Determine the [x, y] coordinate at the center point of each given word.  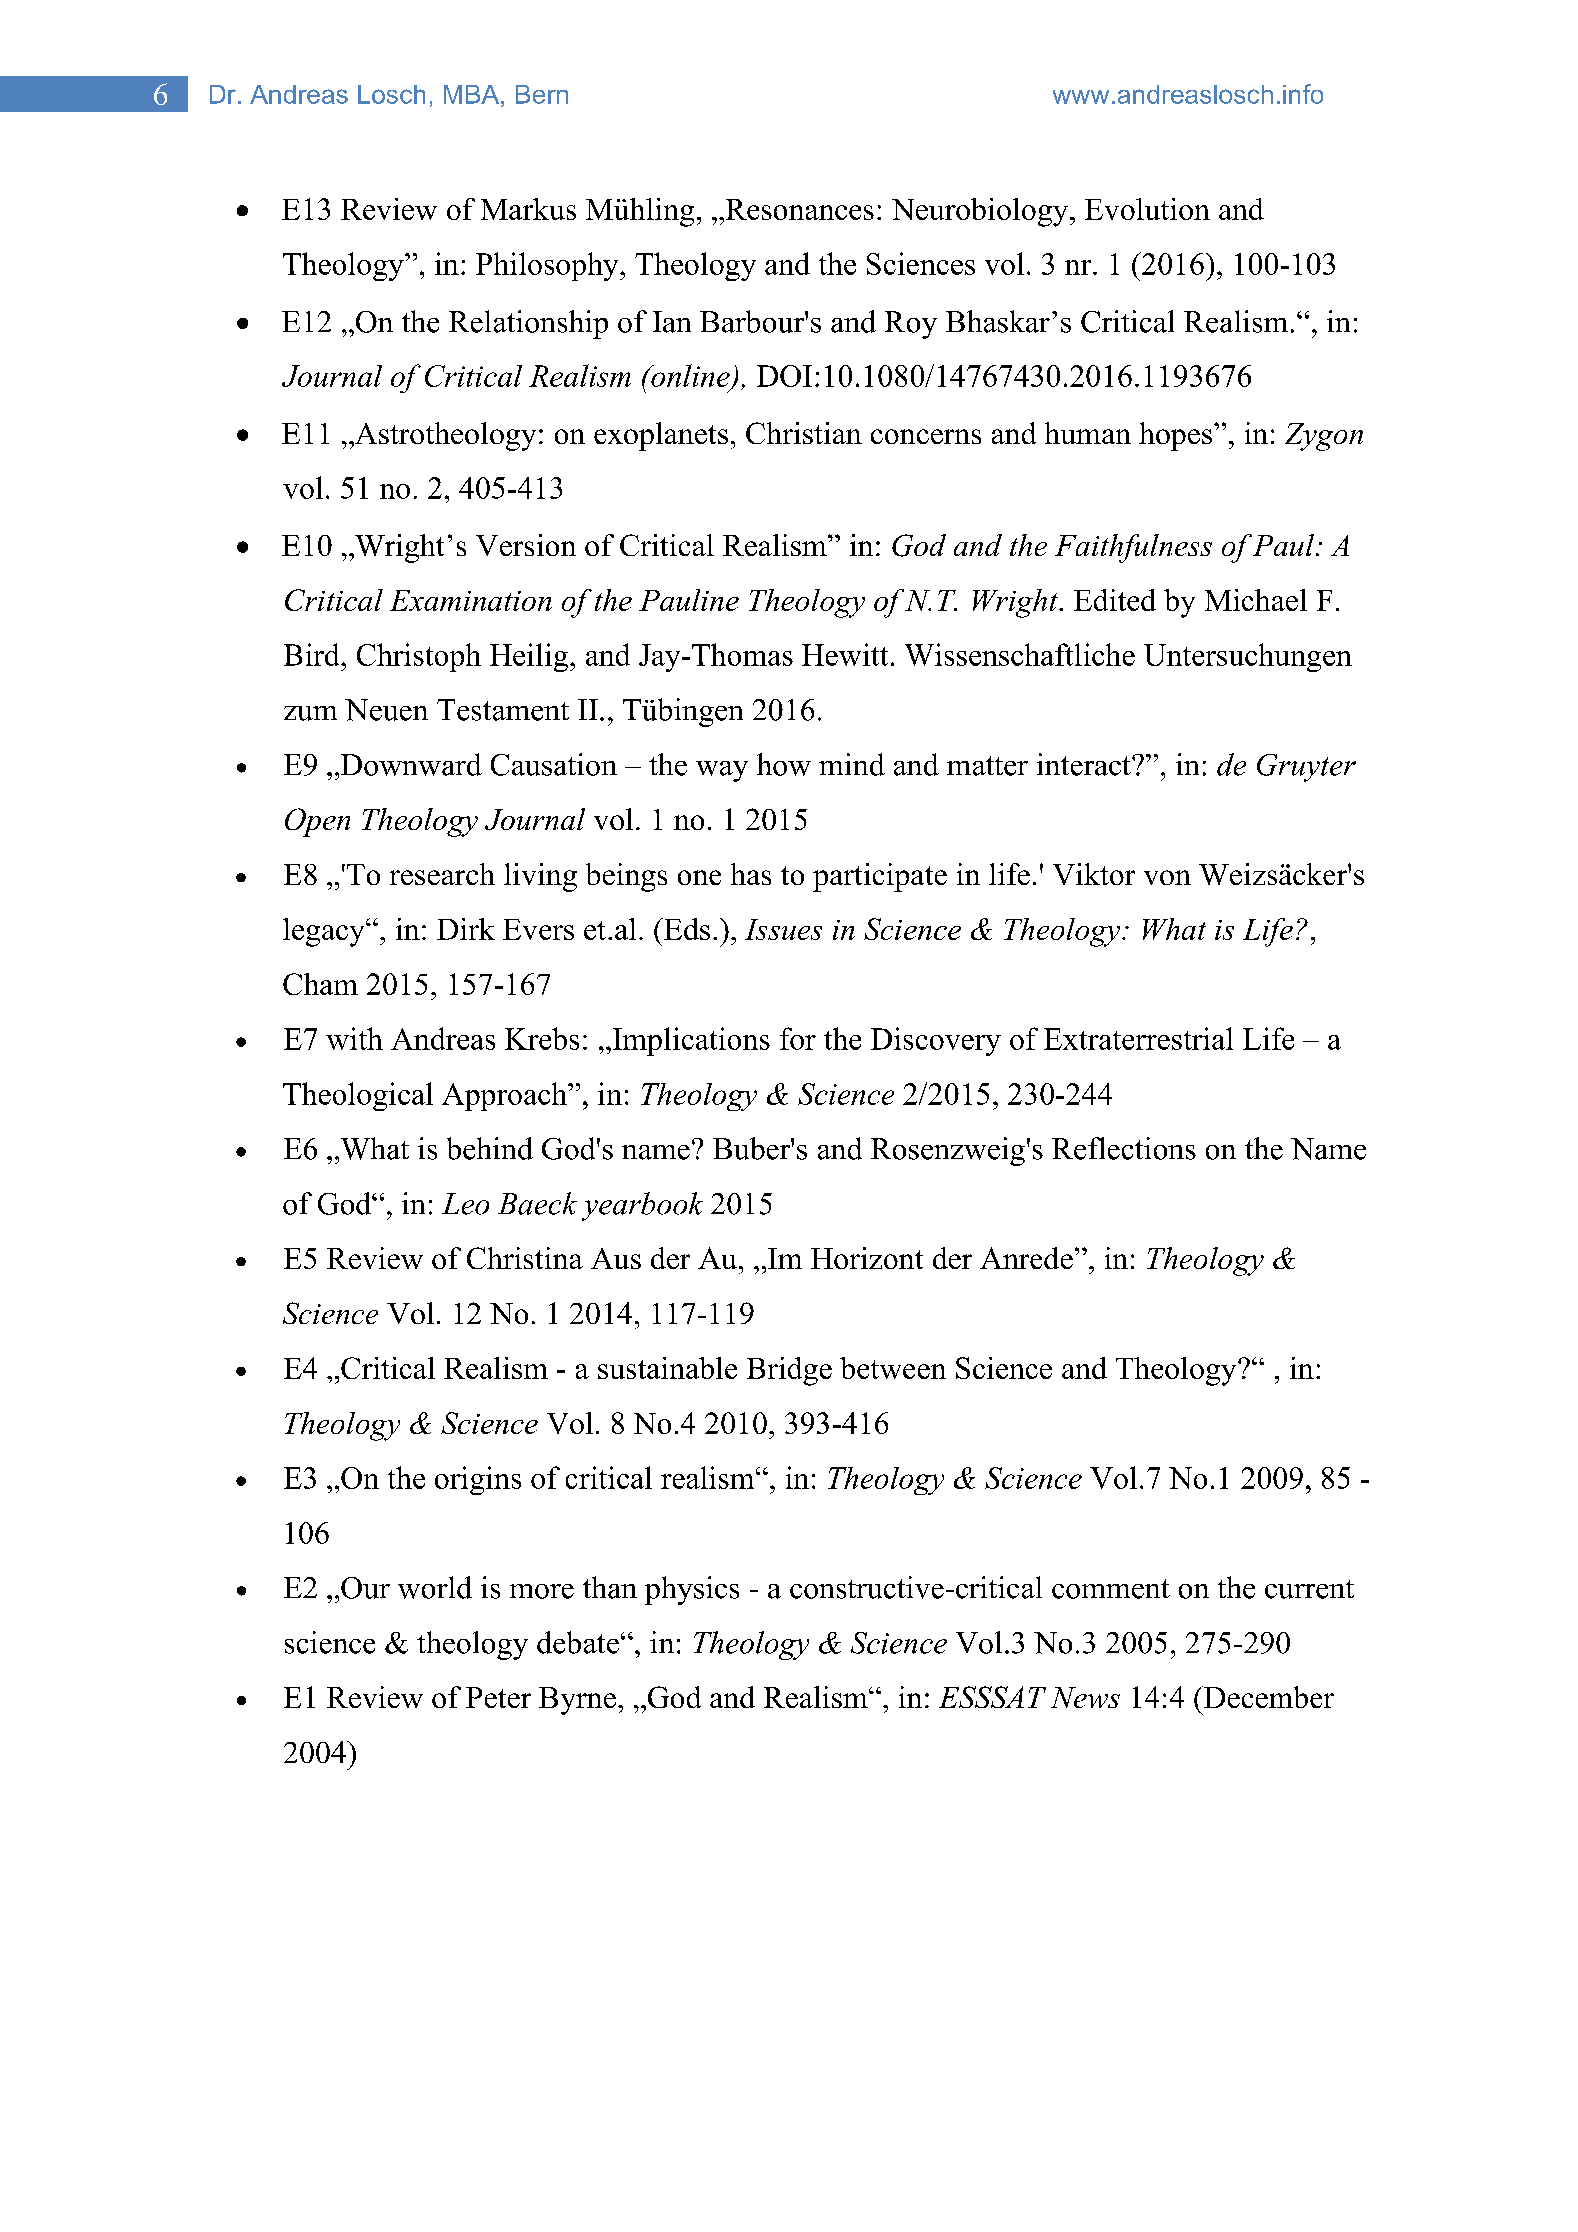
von [1167, 877]
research [442, 874]
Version [526, 545]
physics [692, 1590]
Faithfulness [1133, 548]
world [435, 1587]
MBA [473, 94]
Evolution [1147, 209]
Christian [804, 433]
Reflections [1124, 1148]
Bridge [789, 1371]
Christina [525, 1258]
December [1268, 1697]
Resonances [798, 210]
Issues [783, 929]
